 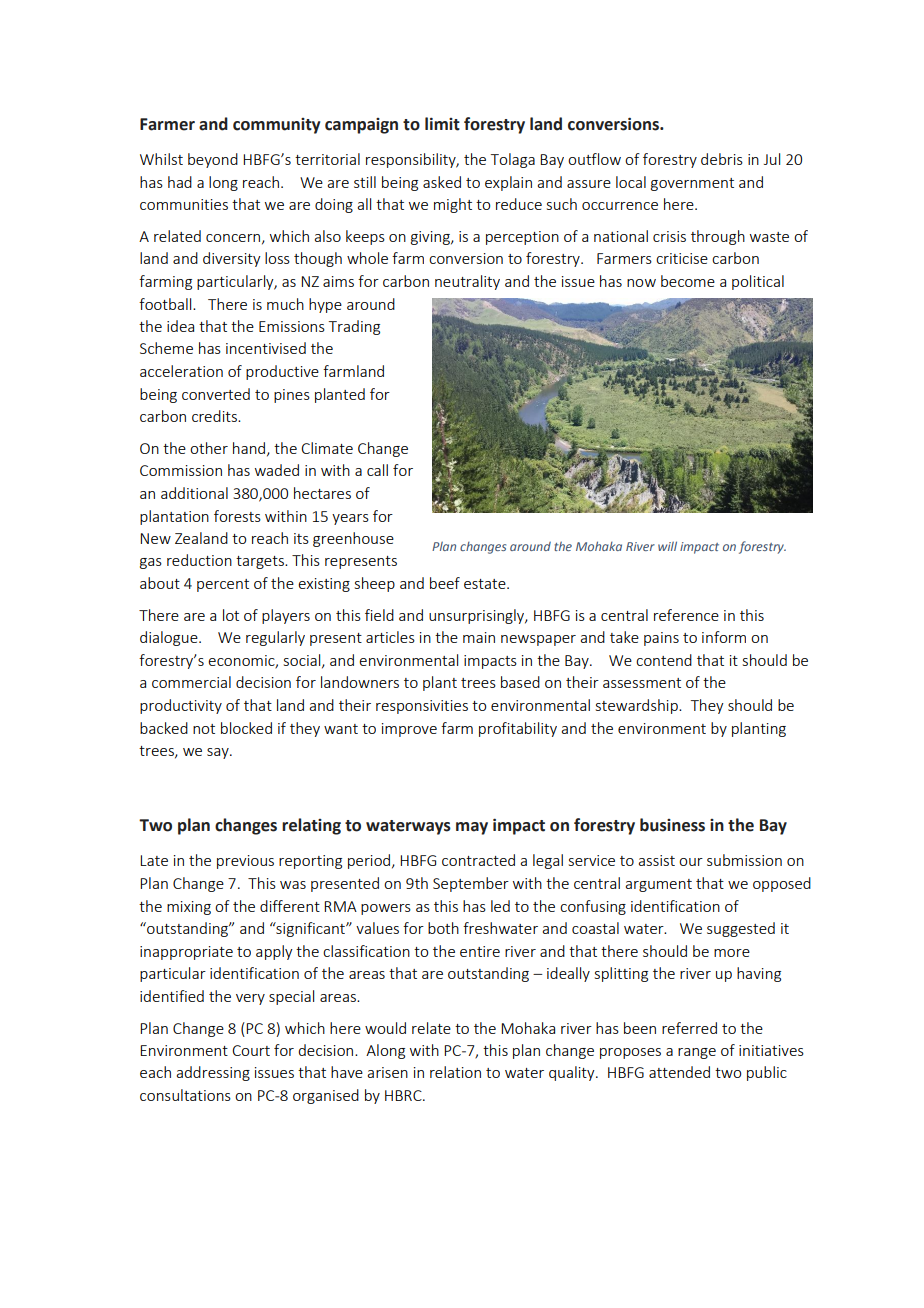 What do you see at coordinates (213, 1073) in the screenshot?
I see `addressing` at bounding box center [213, 1073].
